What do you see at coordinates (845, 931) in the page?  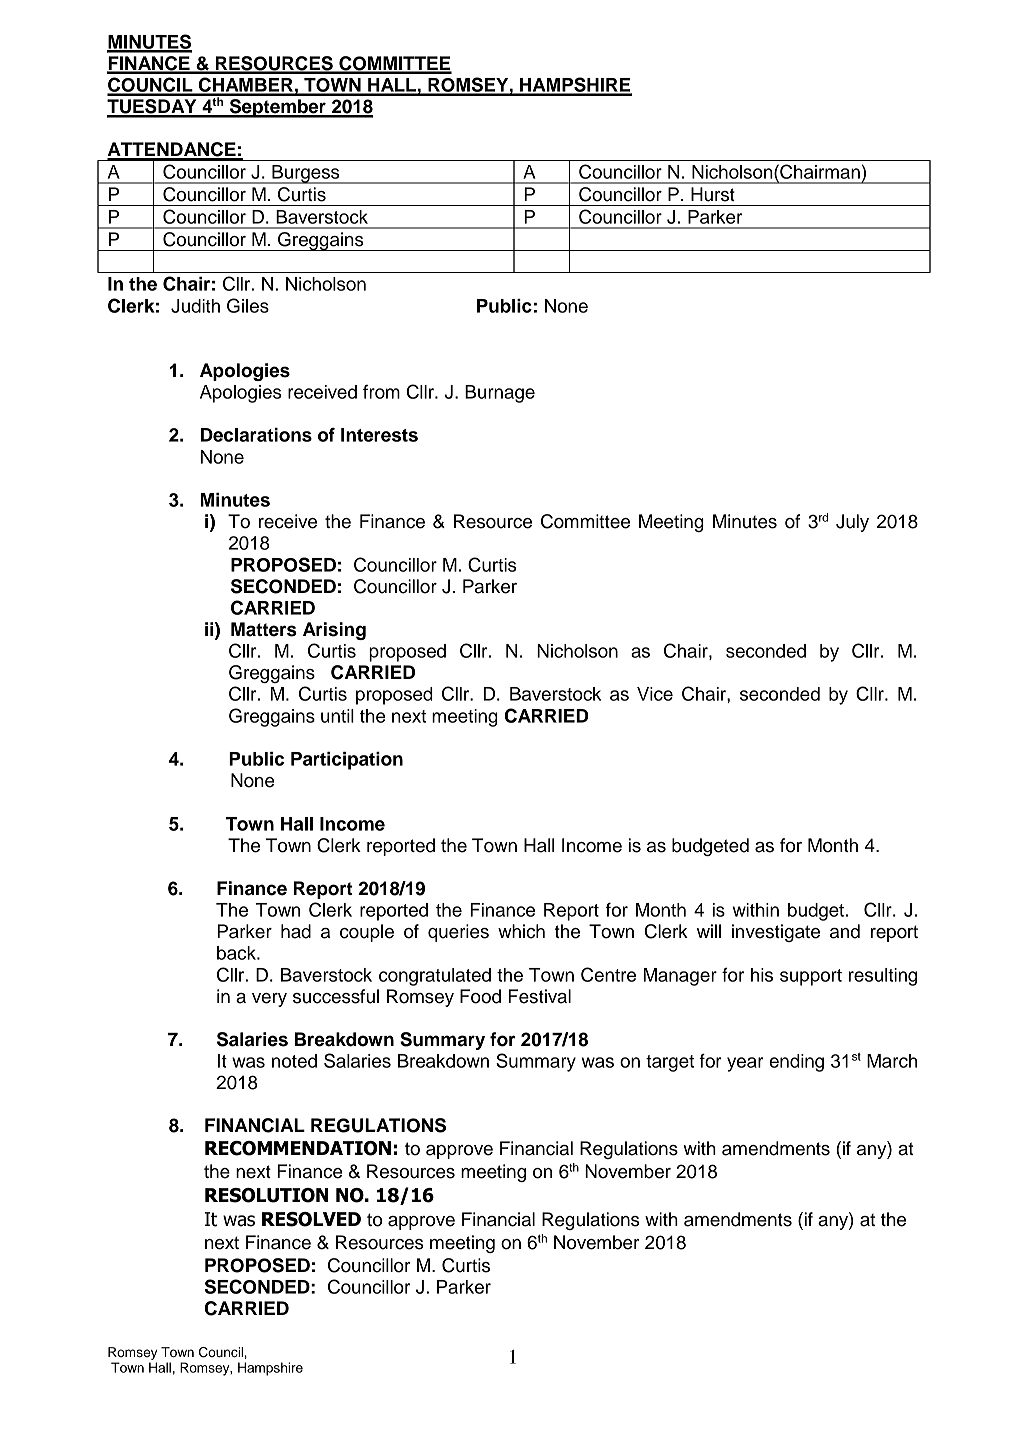 I see `and` at bounding box center [845, 931].
